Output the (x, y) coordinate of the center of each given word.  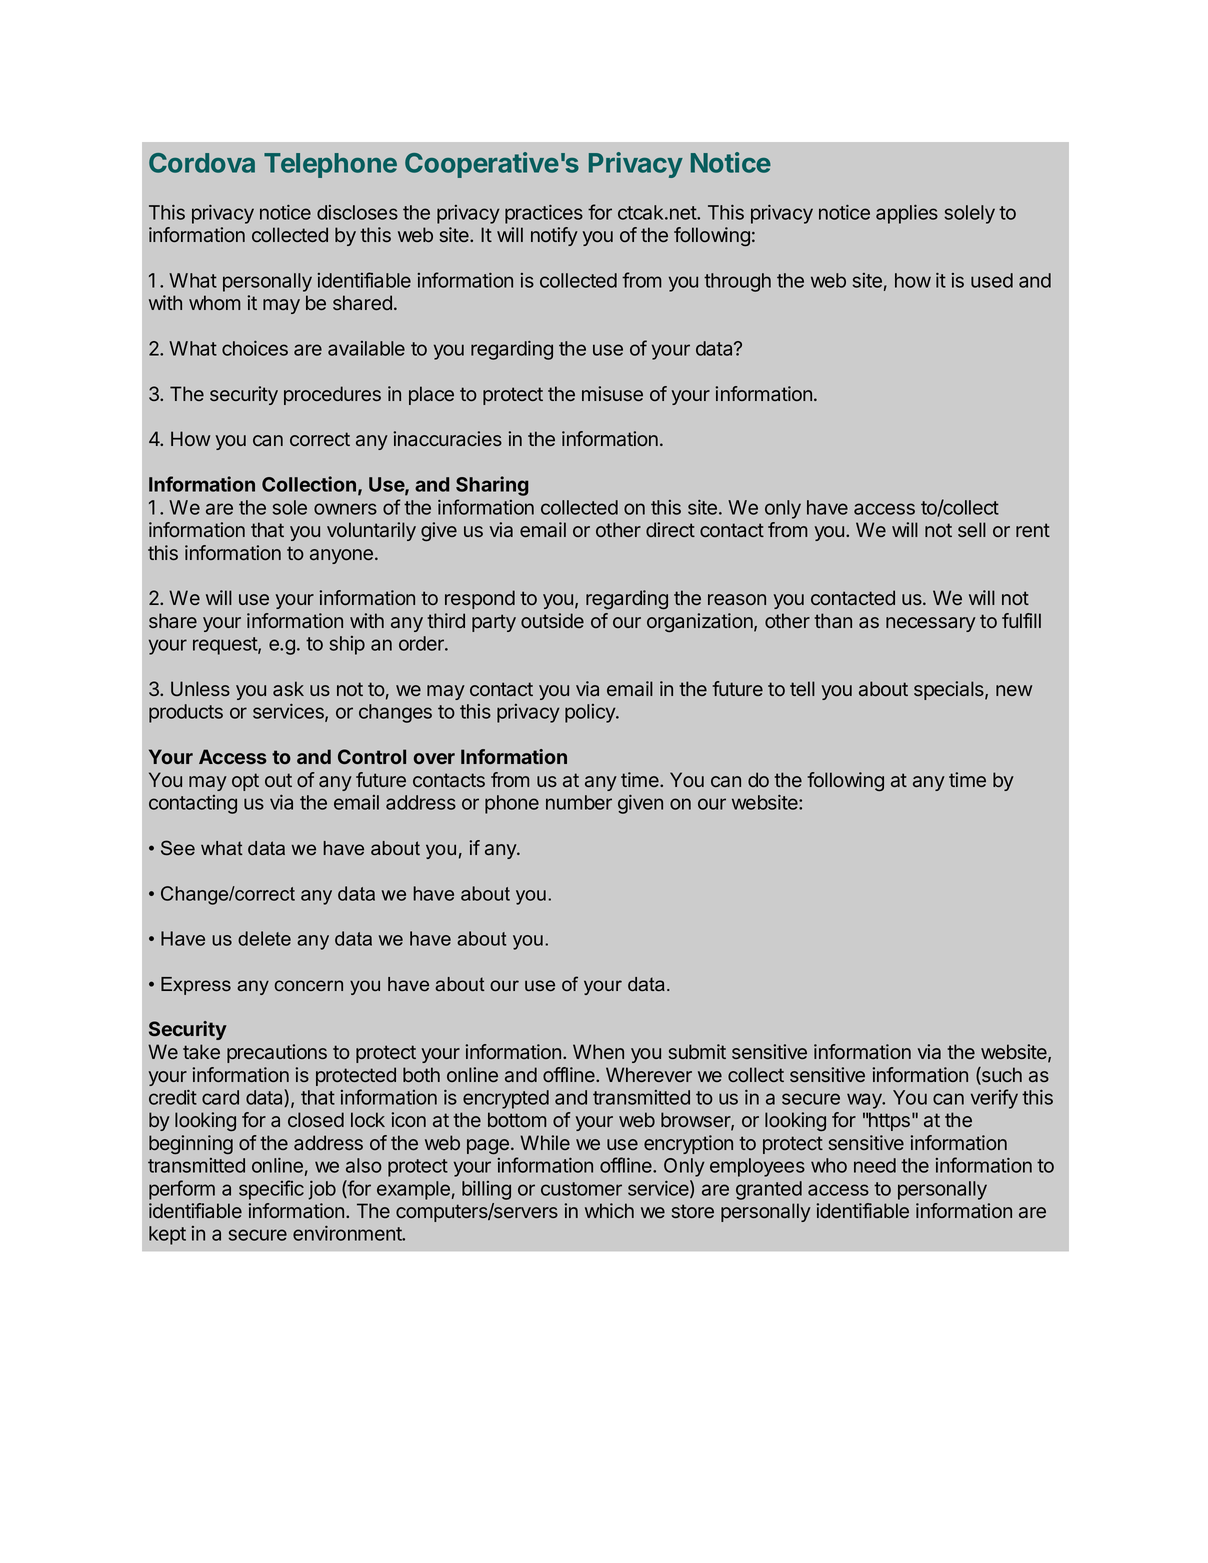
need (875, 1165)
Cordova (202, 163)
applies (907, 214)
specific (271, 1190)
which (609, 1210)
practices (544, 214)
